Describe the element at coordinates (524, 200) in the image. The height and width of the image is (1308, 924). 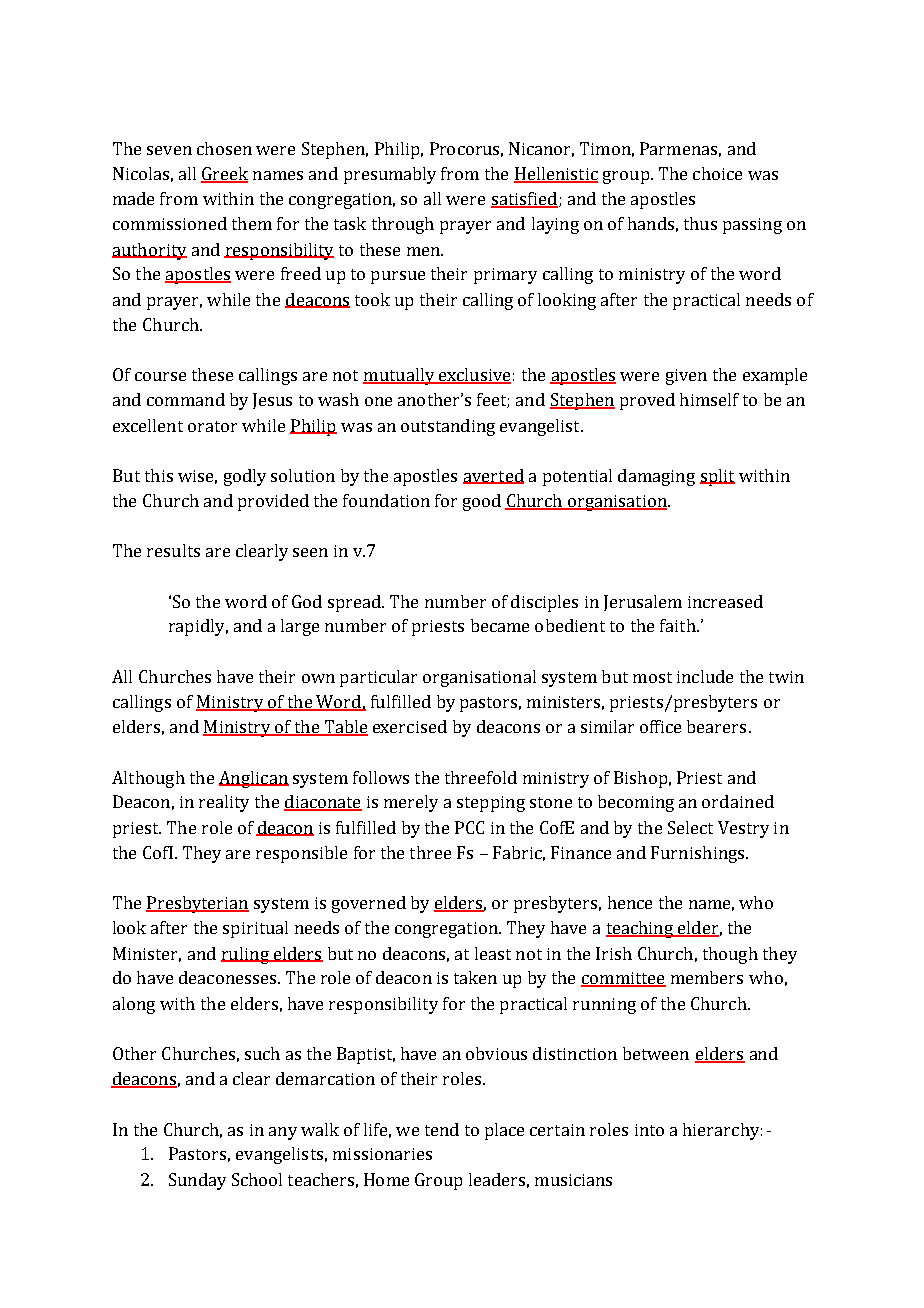
I see `satisfied` at that location.
